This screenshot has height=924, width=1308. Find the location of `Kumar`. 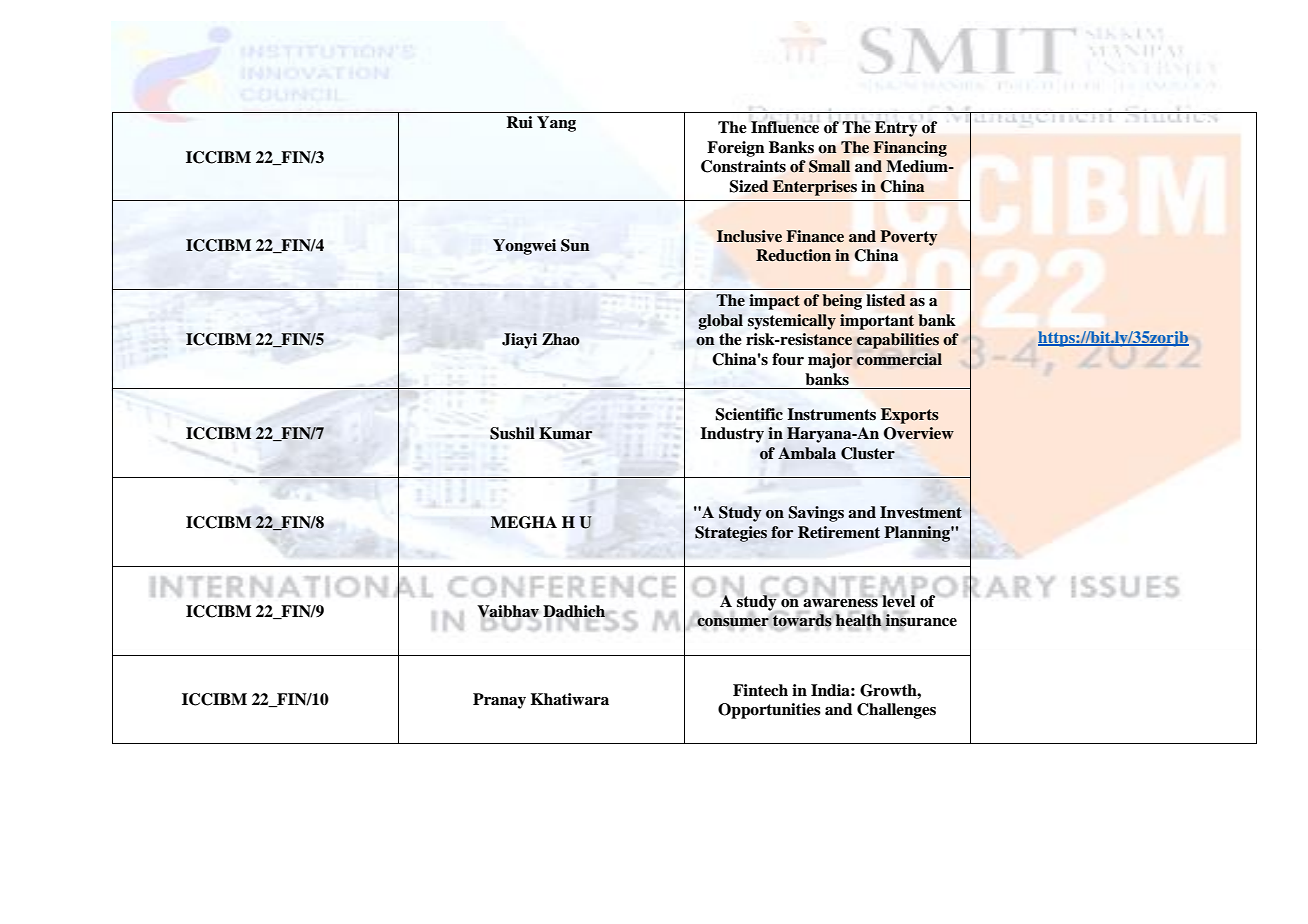

Kumar is located at coordinates (565, 433).
